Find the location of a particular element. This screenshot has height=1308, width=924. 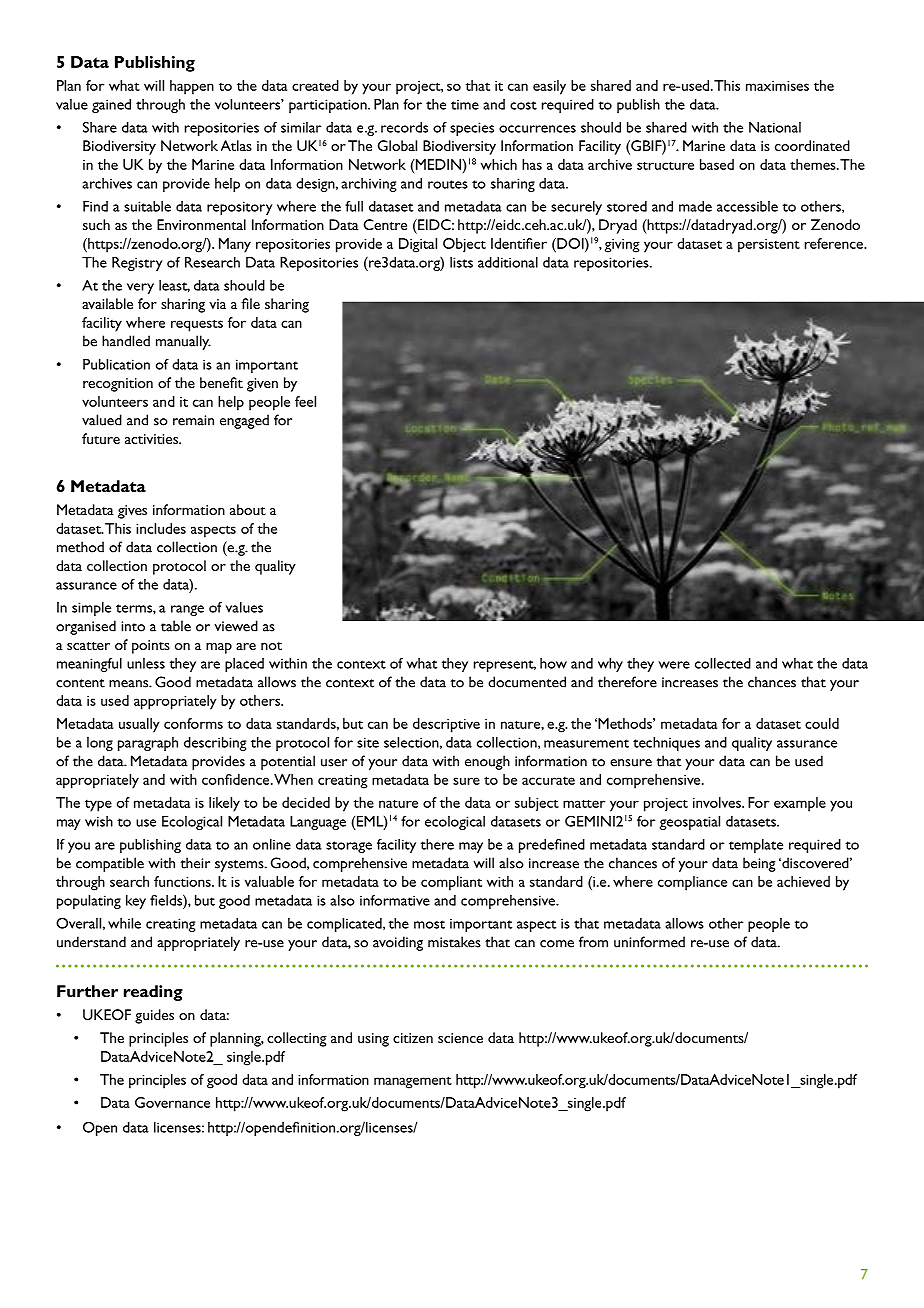

National is located at coordinates (775, 127).
